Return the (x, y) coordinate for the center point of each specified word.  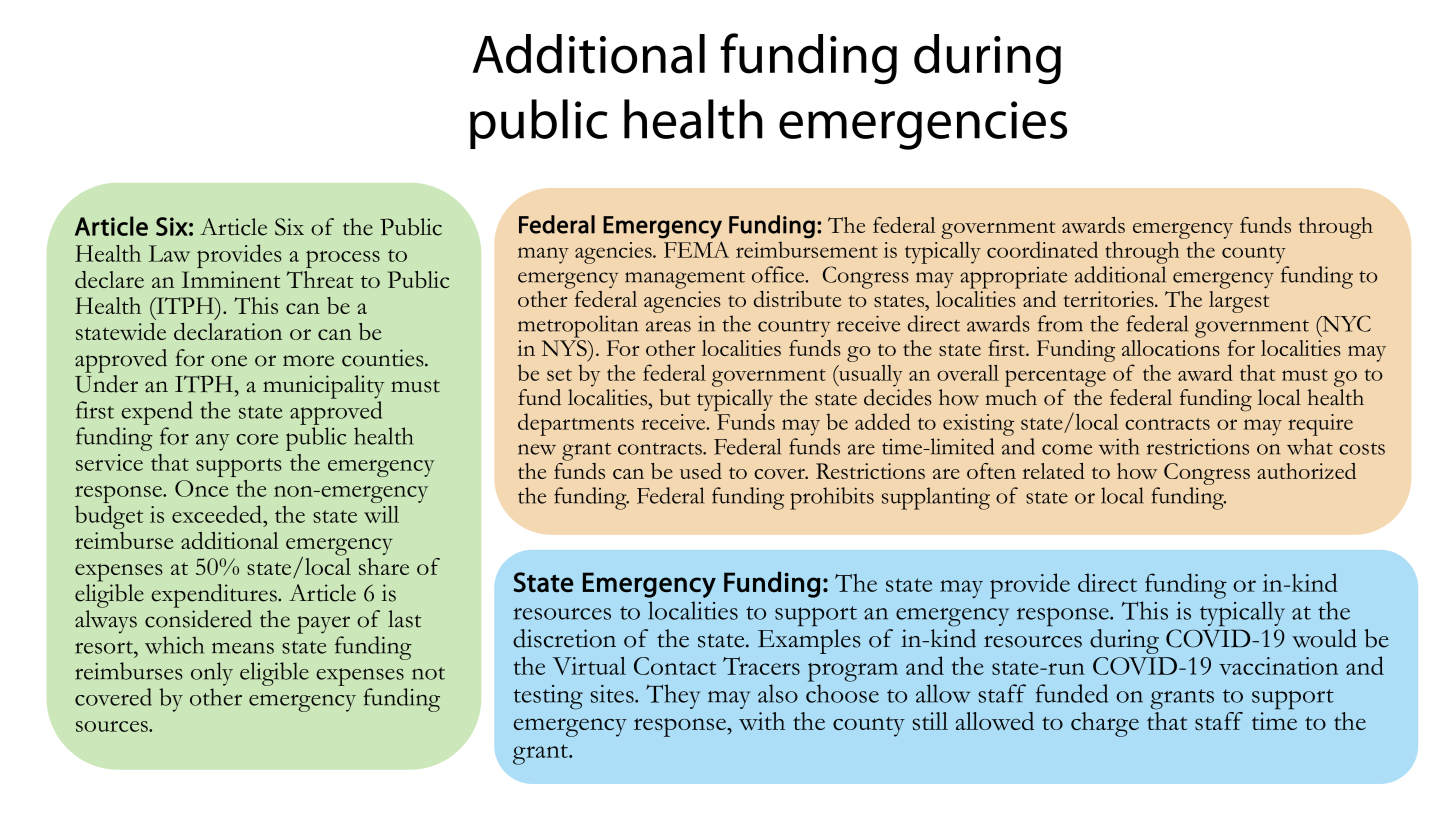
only (212, 674)
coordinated (1042, 249)
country (794, 328)
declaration (228, 331)
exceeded (218, 514)
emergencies (923, 125)
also (778, 693)
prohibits (832, 498)
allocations (1171, 348)
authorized (1306, 471)
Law (169, 253)
